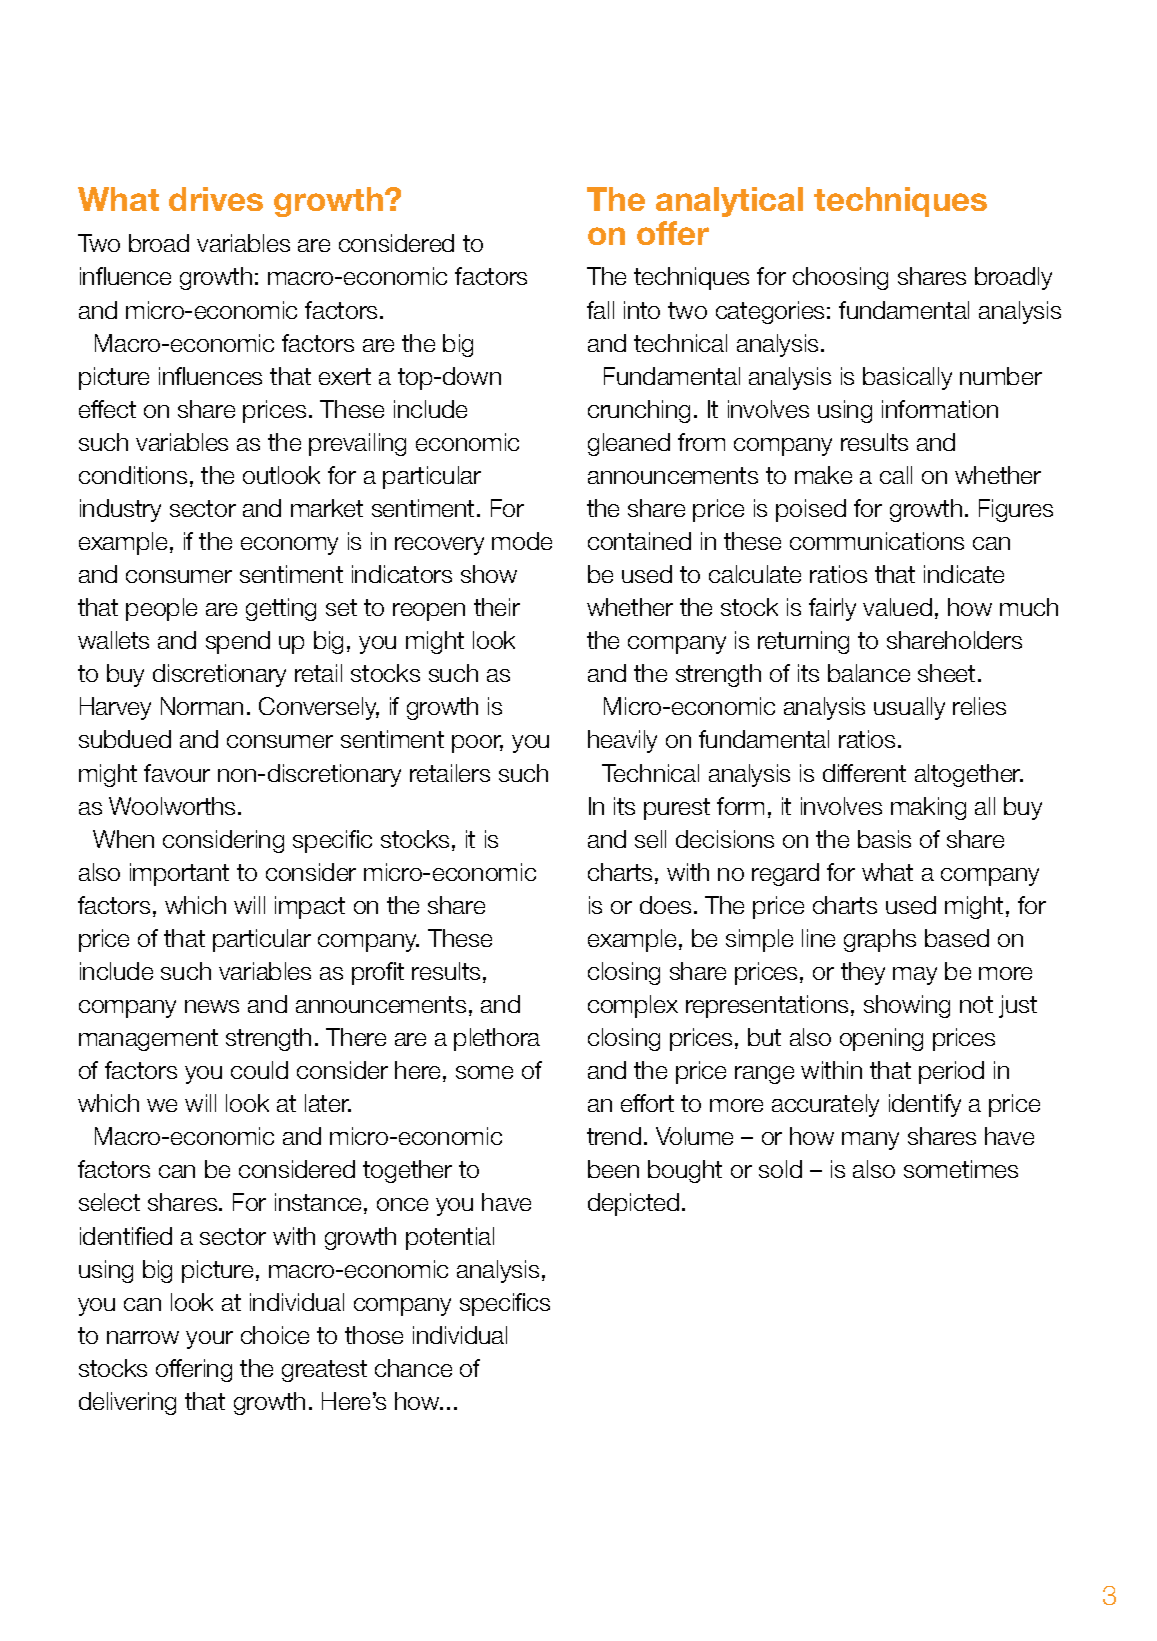 This page has height=1641, width=1157. I want to click on choosing, so click(840, 278).
